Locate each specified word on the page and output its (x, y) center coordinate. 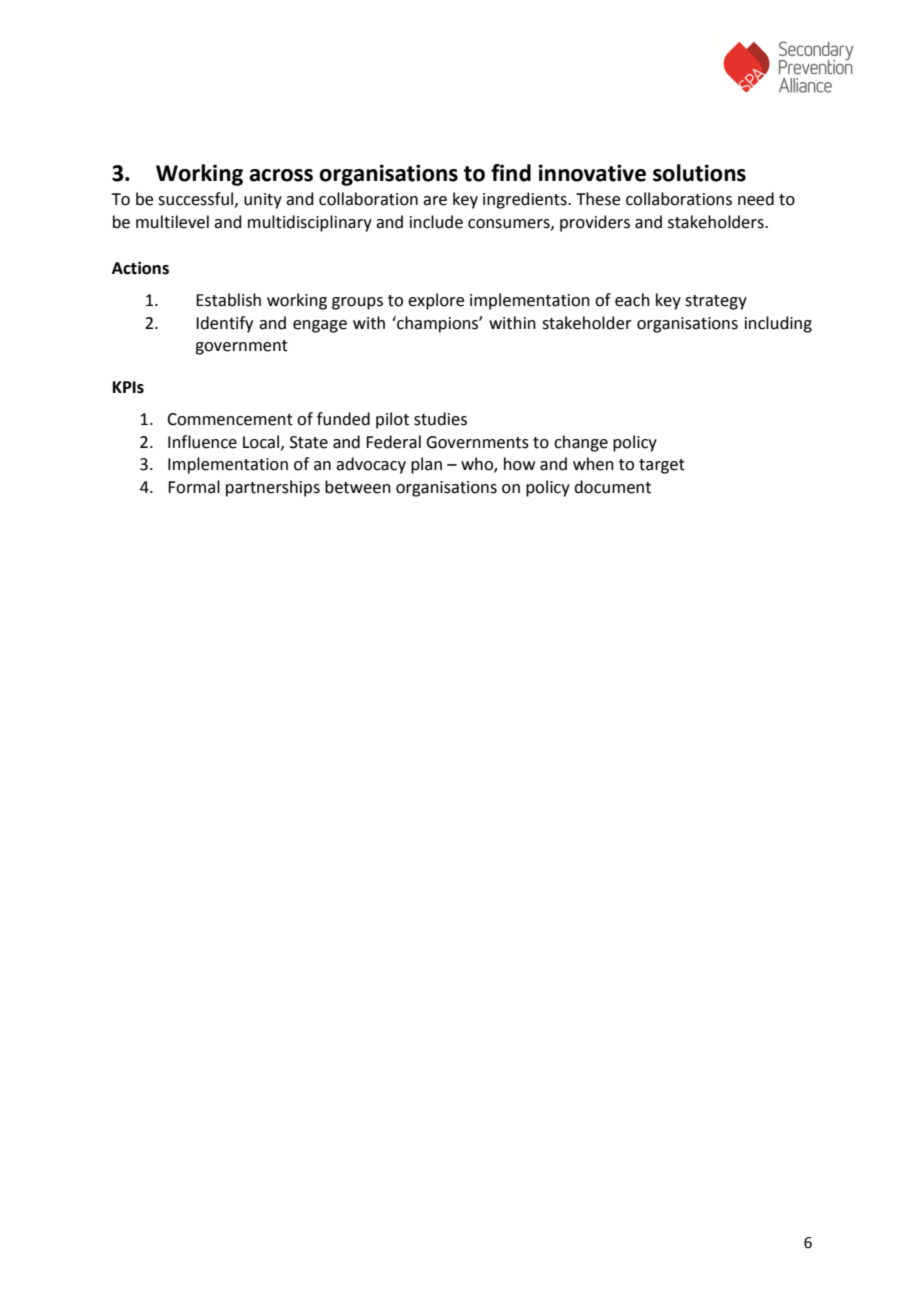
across (281, 175)
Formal (194, 487)
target (662, 466)
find (511, 173)
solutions (699, 173)
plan (426, 465)
